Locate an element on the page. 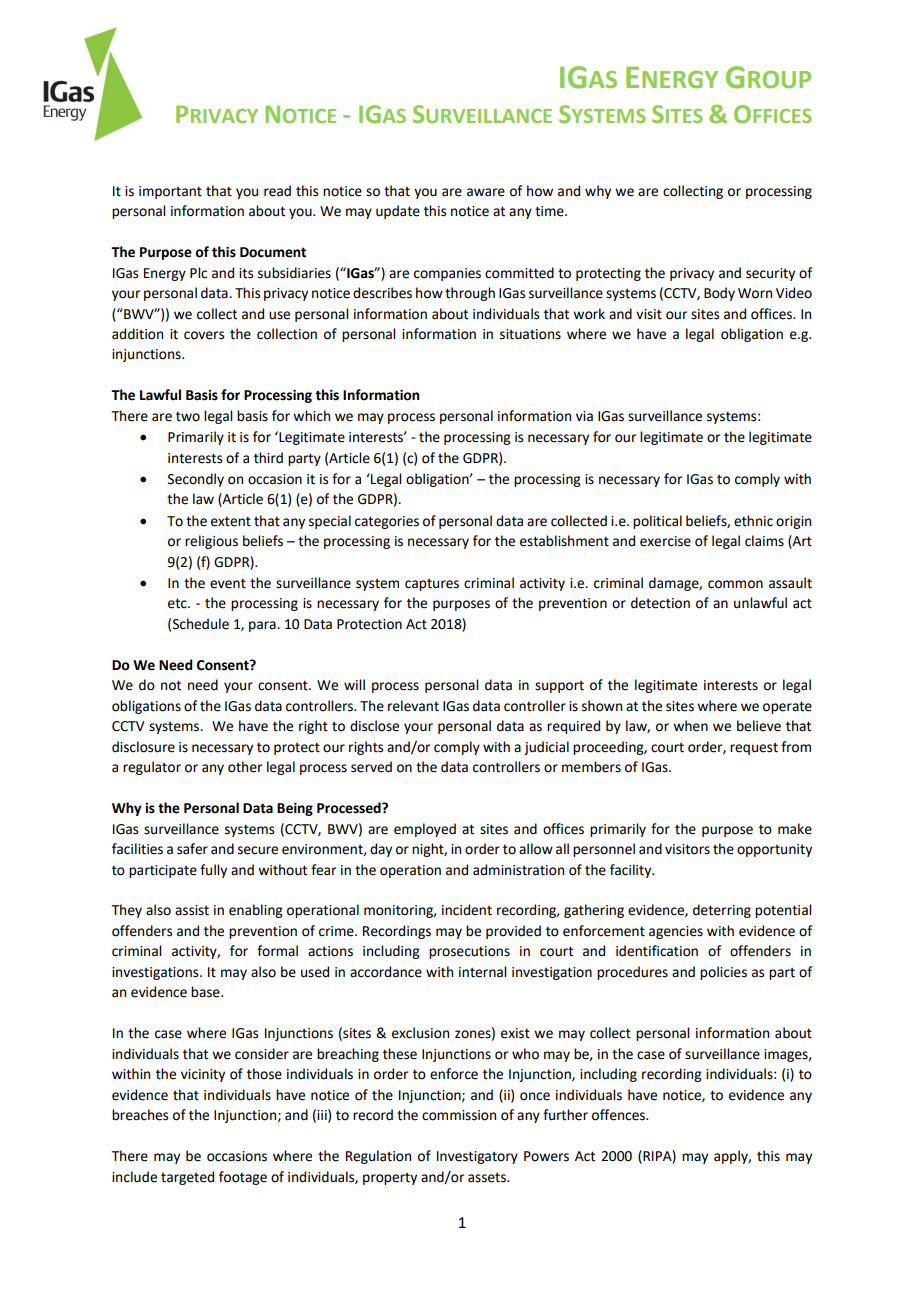 The width and height of the page is (924, 1308). para is located at coordinates (263, 626).
